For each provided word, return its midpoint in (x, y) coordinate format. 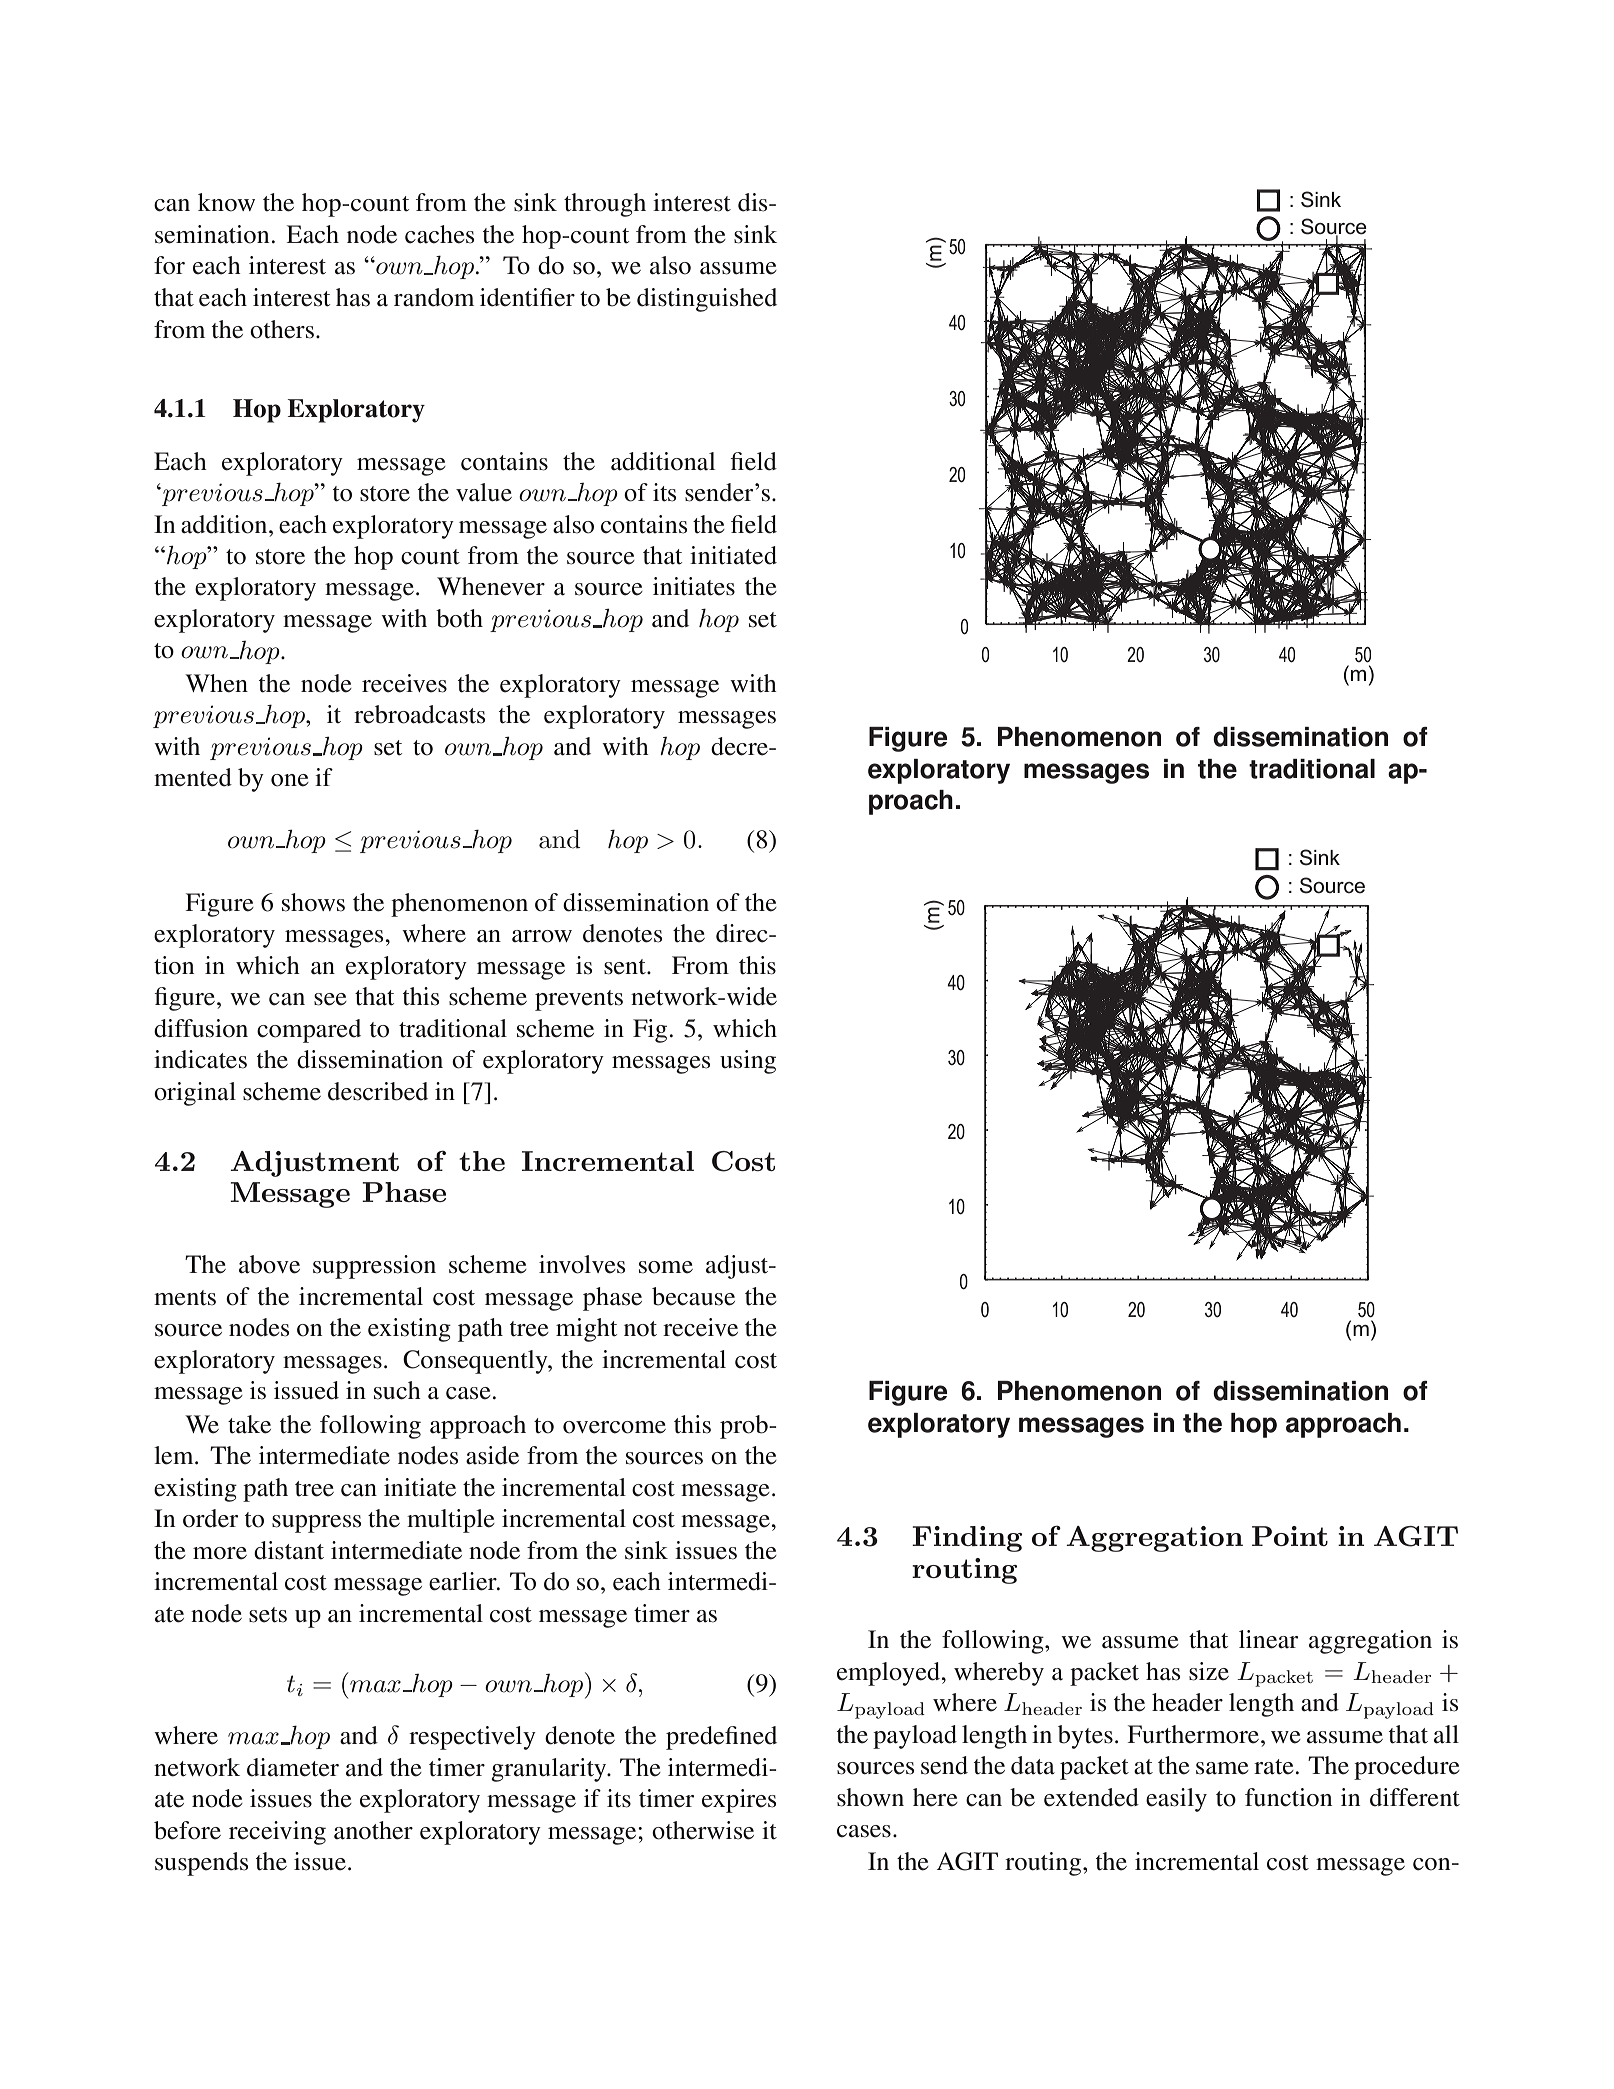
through (605, 205)
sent (626, 967)
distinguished (707, 300)
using (748, 1062)
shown (870, 1797)
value (484, 492)
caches (439, 234)
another (373, 1830)
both (459, 618)
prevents (579, 1000)
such (397, 1390)
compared (309, 1031)
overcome (614, 1427)
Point (1290, 1536)
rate (1274, 1767)
